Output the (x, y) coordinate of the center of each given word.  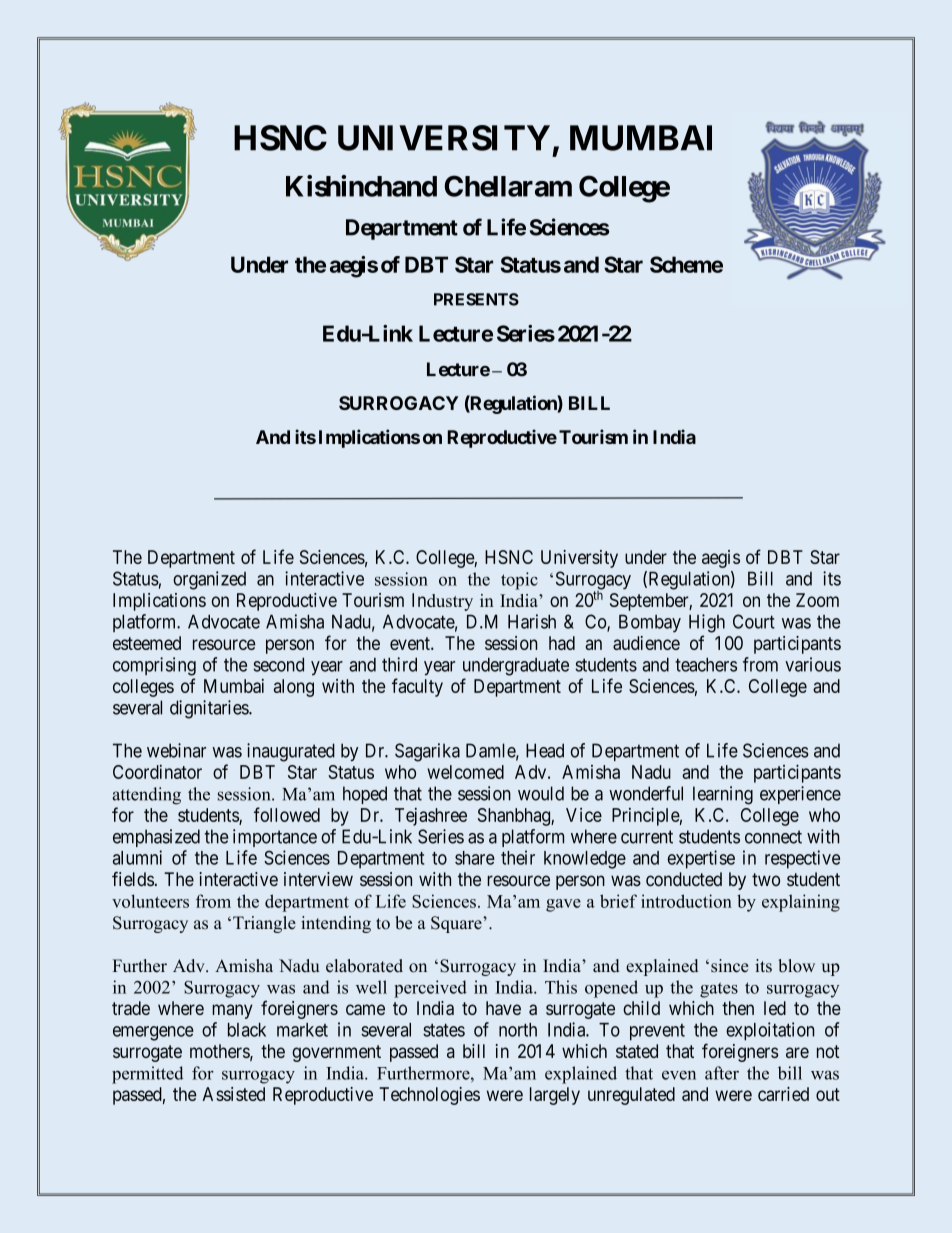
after (722, 1073)
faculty (417, 687)
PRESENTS (476, 299)
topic (519, 581)
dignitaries (210, 709)
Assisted (233, 1094)
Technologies (429, 1096)
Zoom (817, 600)
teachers (706, 664)
